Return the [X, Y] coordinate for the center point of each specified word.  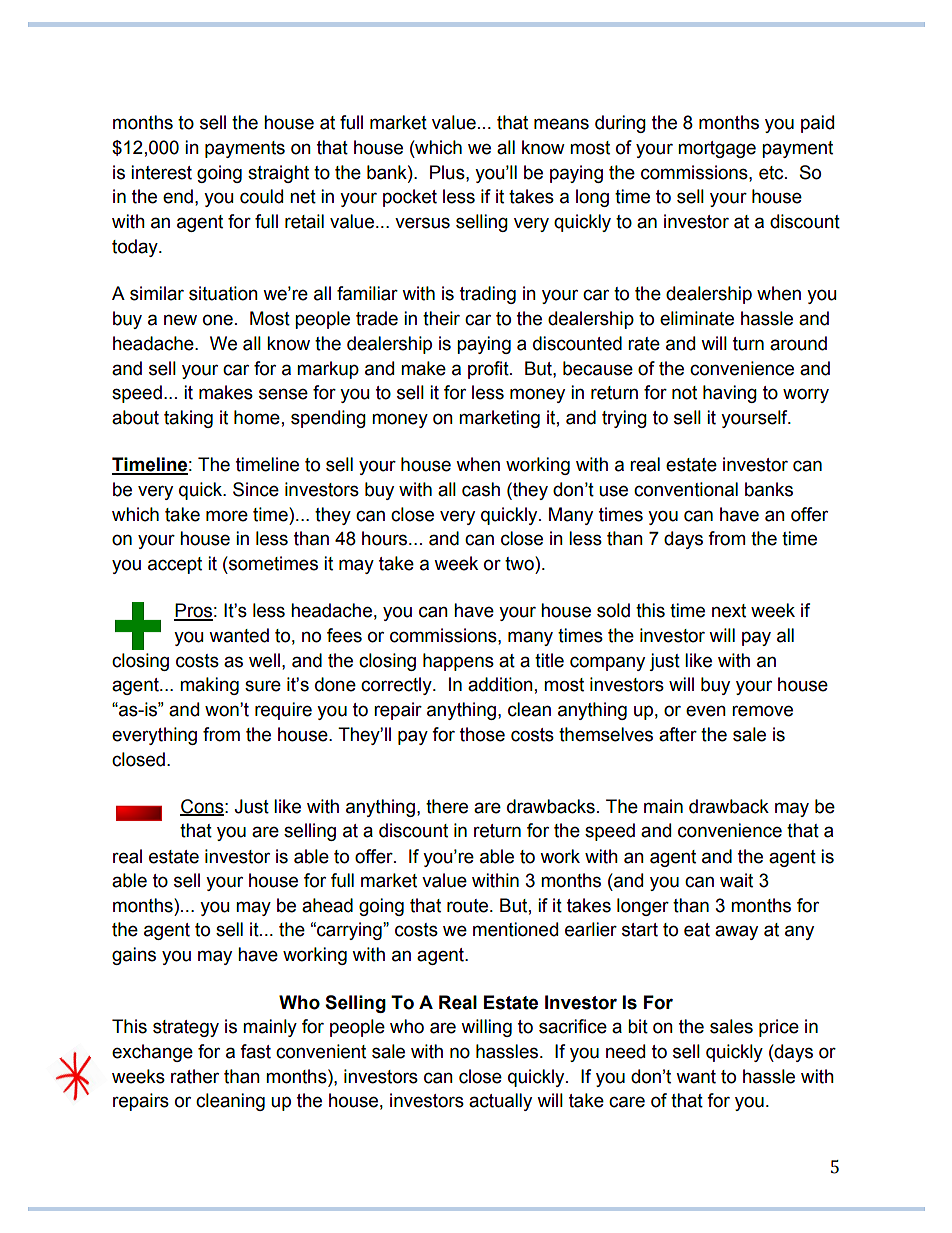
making [209, 686]
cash [481, 489]
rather [195, 1076]
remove [762, 711]
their [441, 318]
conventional [686, 489]
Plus [448, 172]
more [227, 516]
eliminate [697, 318]
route [469, 906]
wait [736, 880]
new [180, 320]
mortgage [717, 149]
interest [161, 172]
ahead [327, 905]
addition [500, 684]
